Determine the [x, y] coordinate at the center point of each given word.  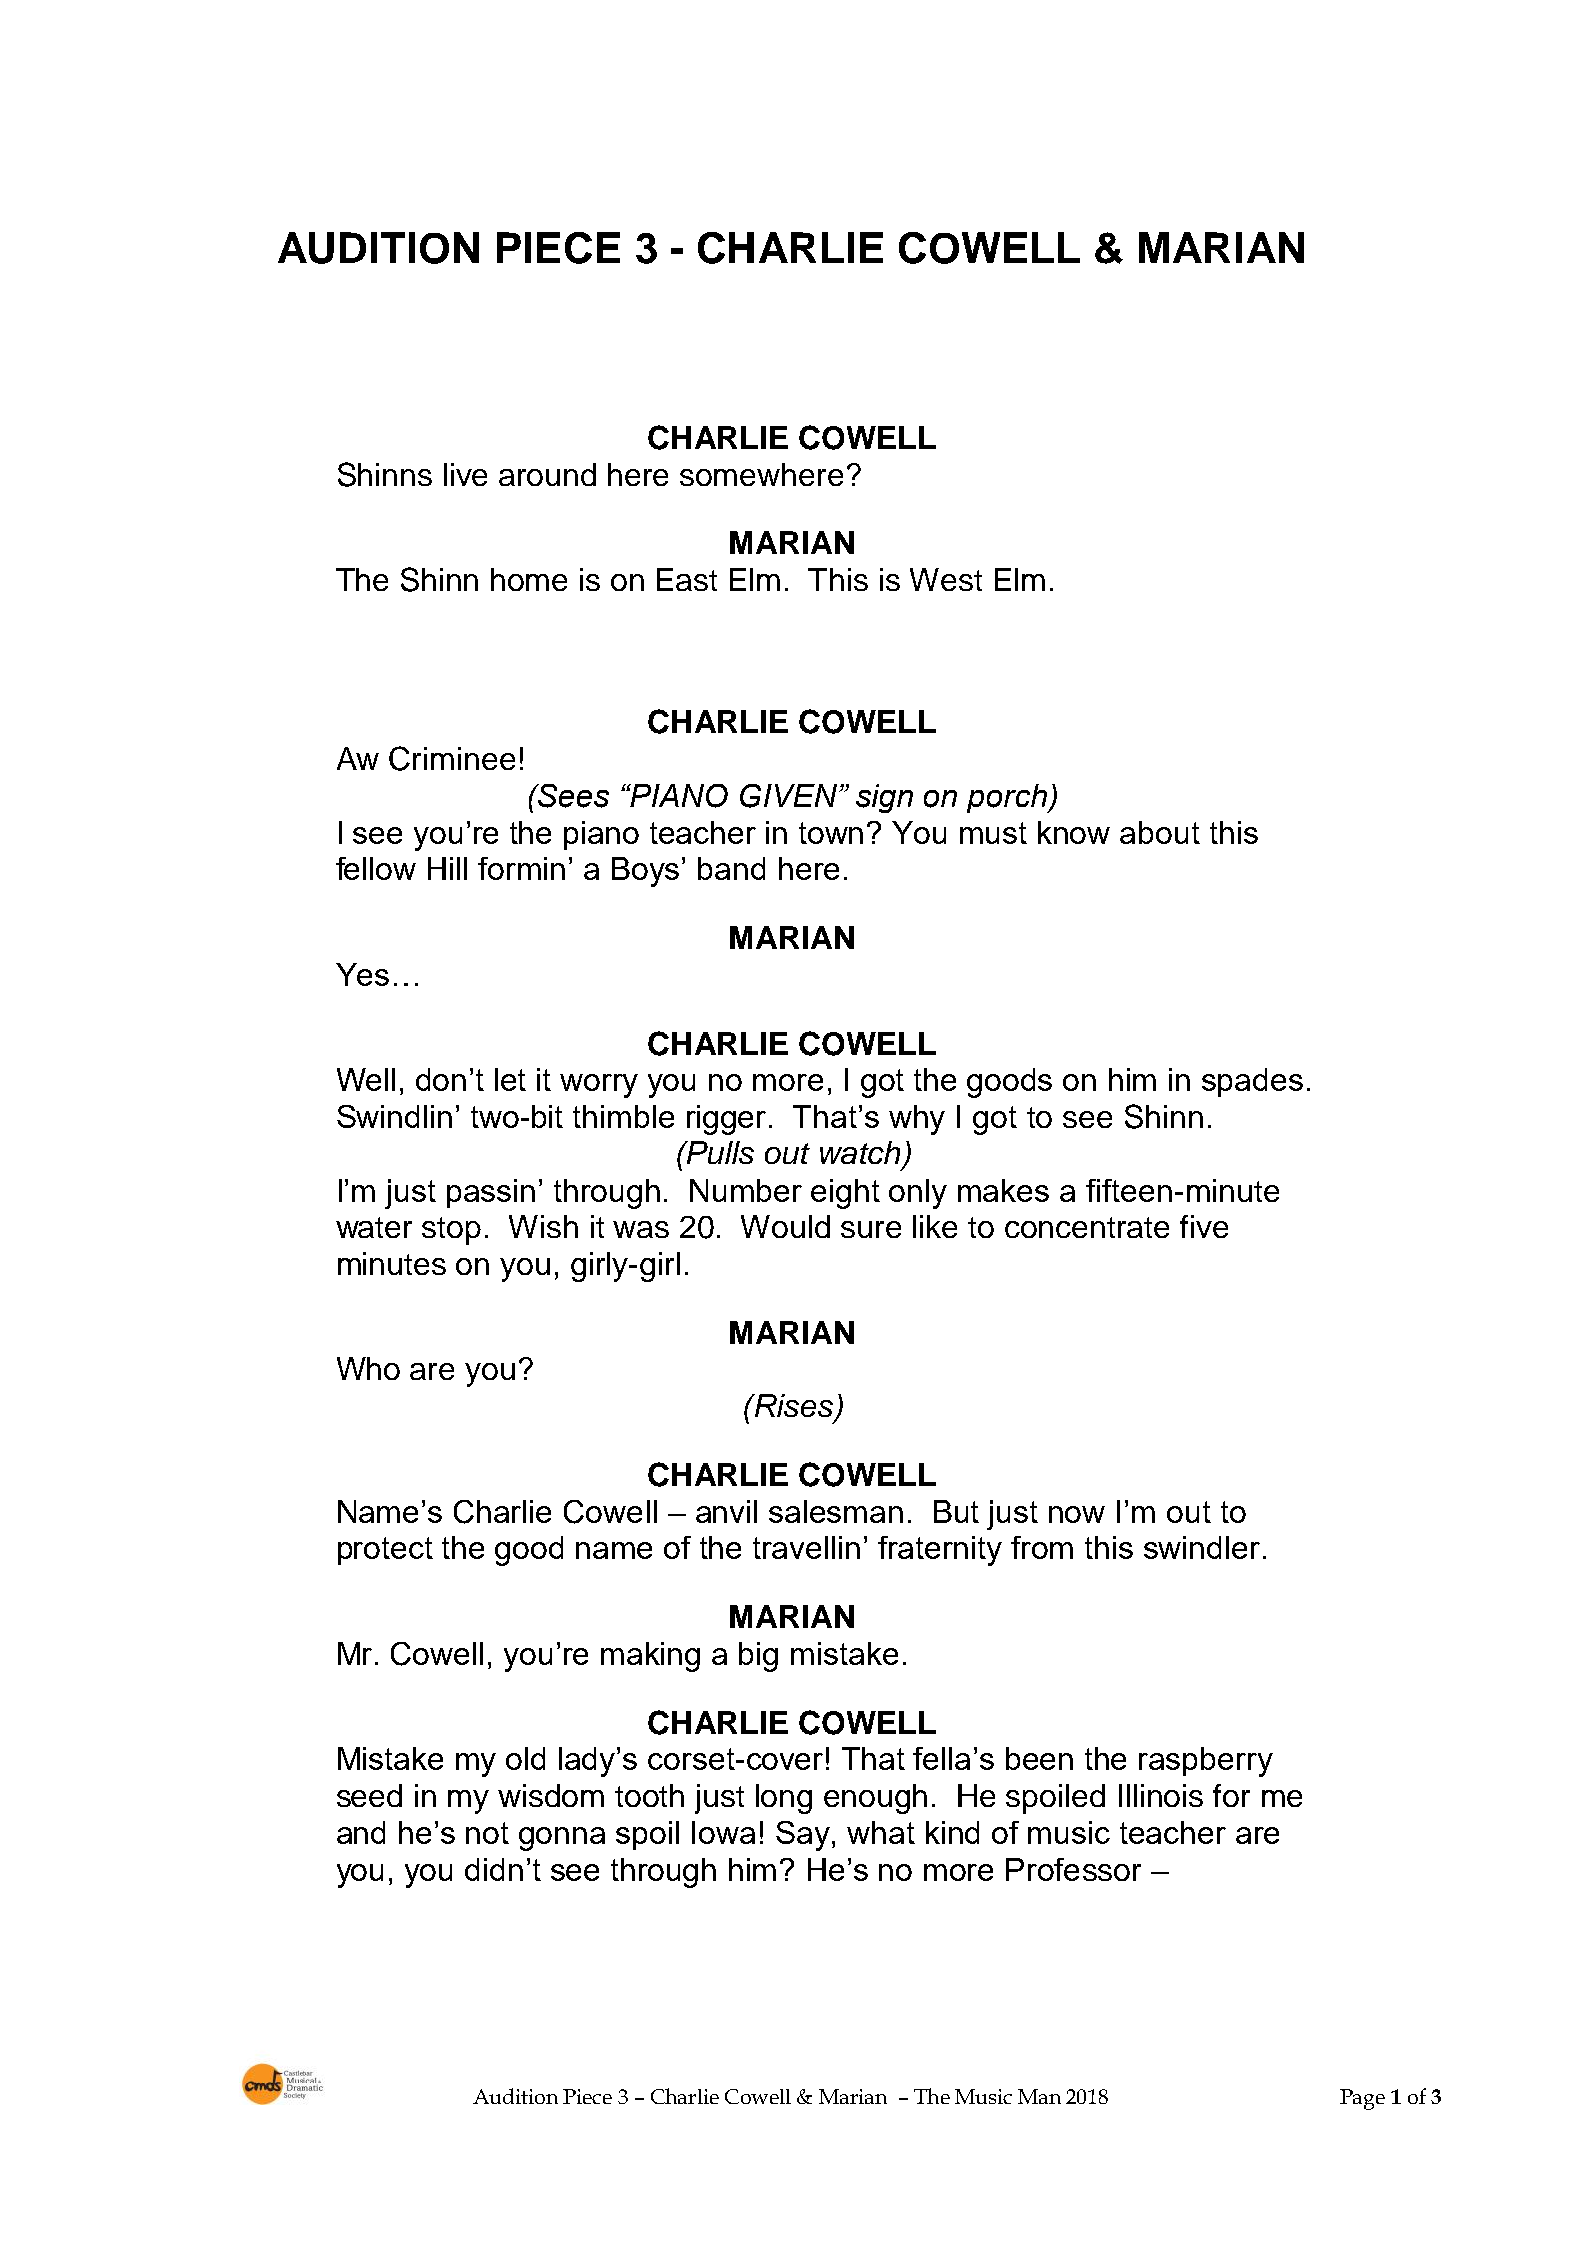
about [1160, 832]
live [465, 474]
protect [385, 1551]
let [510, 1079]
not [487, 1833]
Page [1362, 2099]
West [946, 579]
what [881, 1832]
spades [1252, 1082]
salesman [836, 1511]
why [917, 1120]
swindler [1202, 1547]
